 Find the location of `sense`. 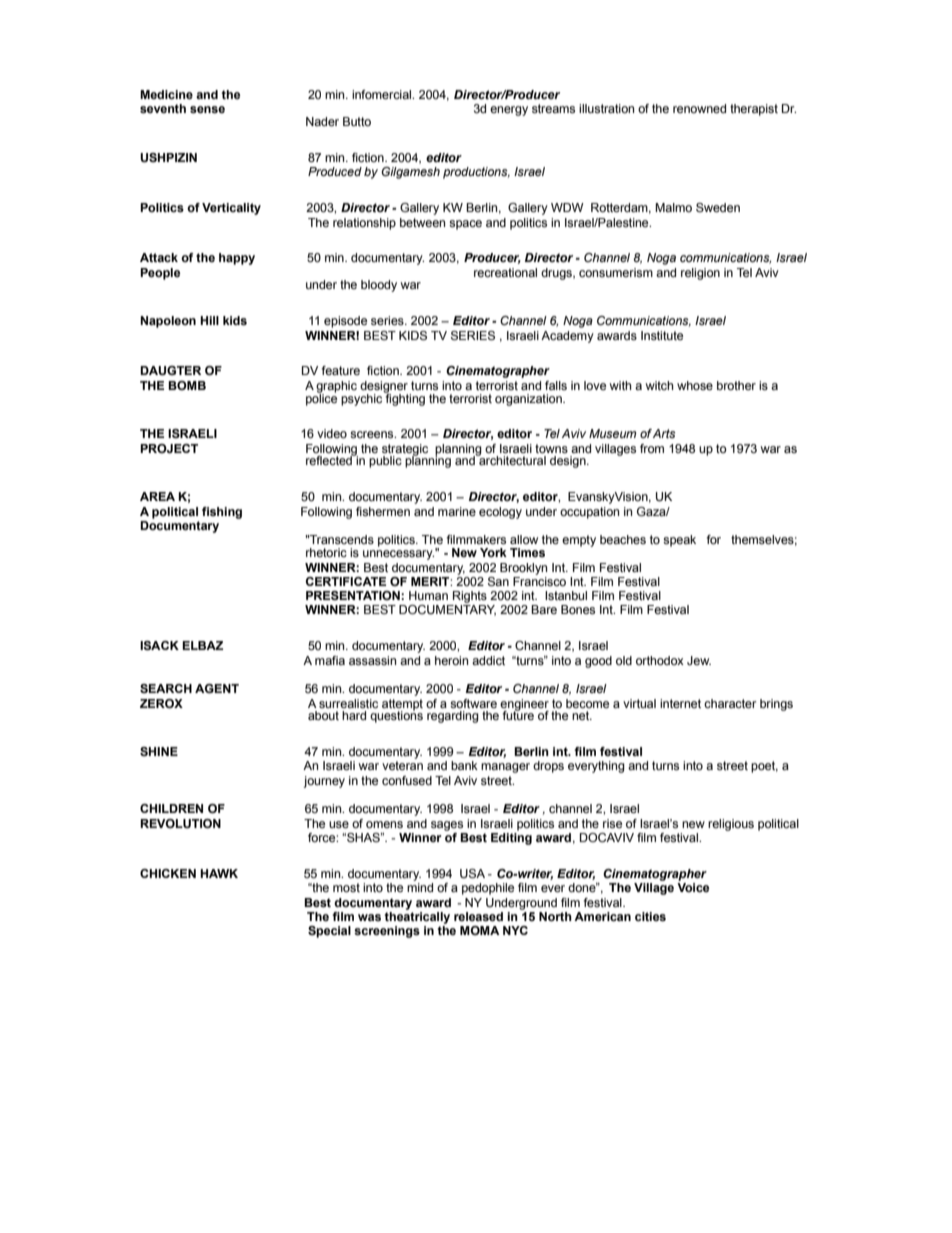

sense is located at coordinates (207, 109).
